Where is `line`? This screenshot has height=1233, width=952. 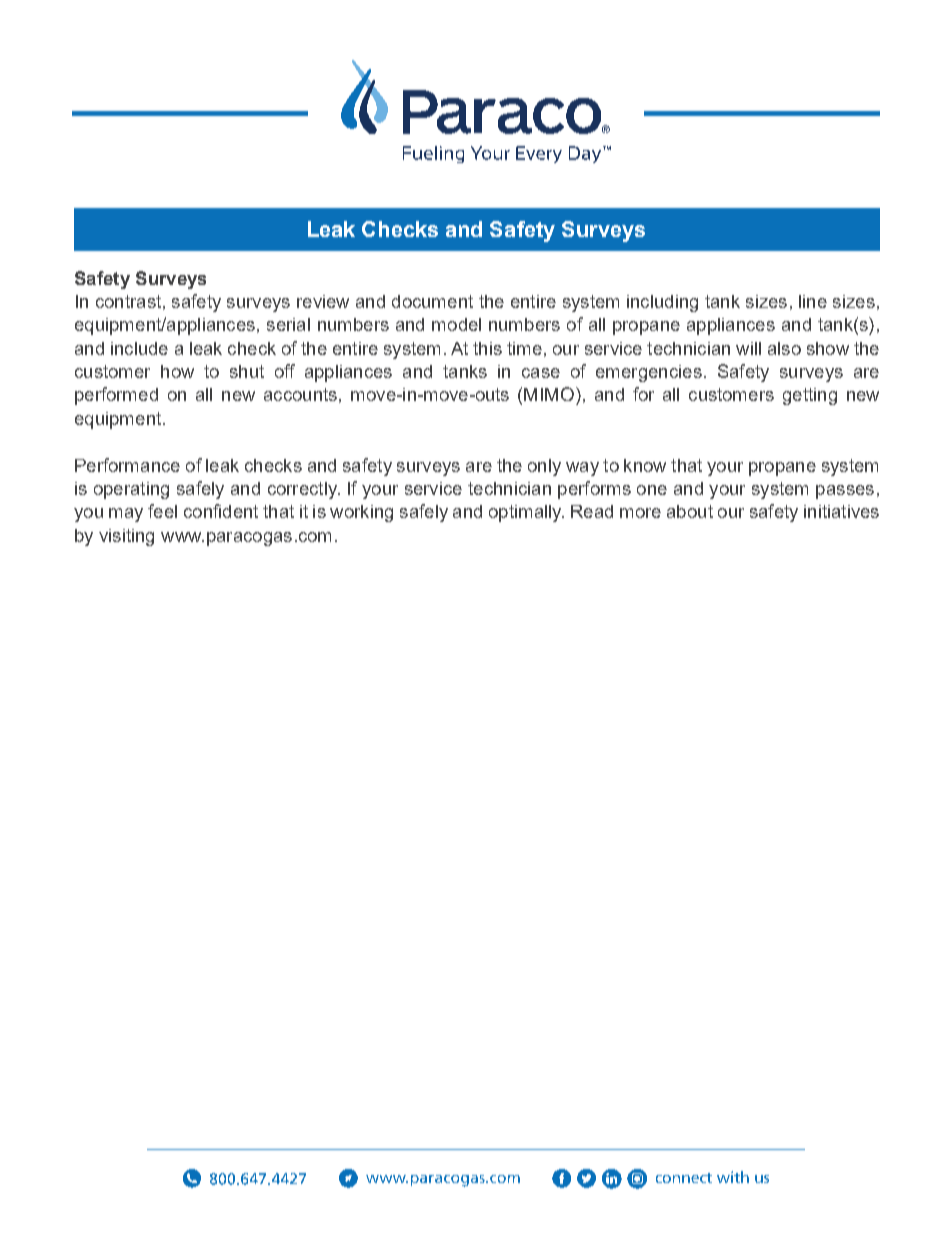 line is located at coordinates (813, 301).
